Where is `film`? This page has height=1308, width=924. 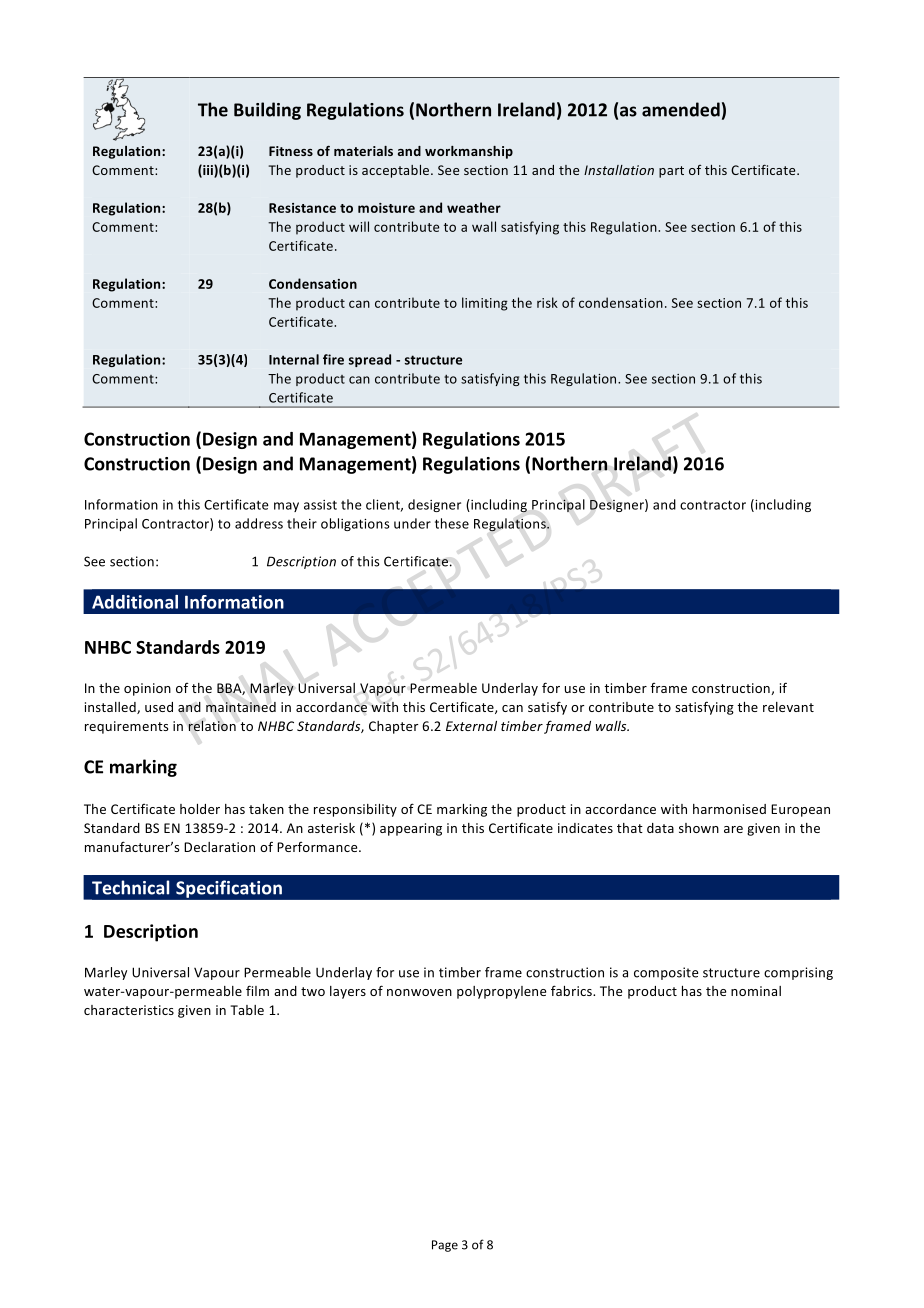 film is located at coordinates (257, 990).
